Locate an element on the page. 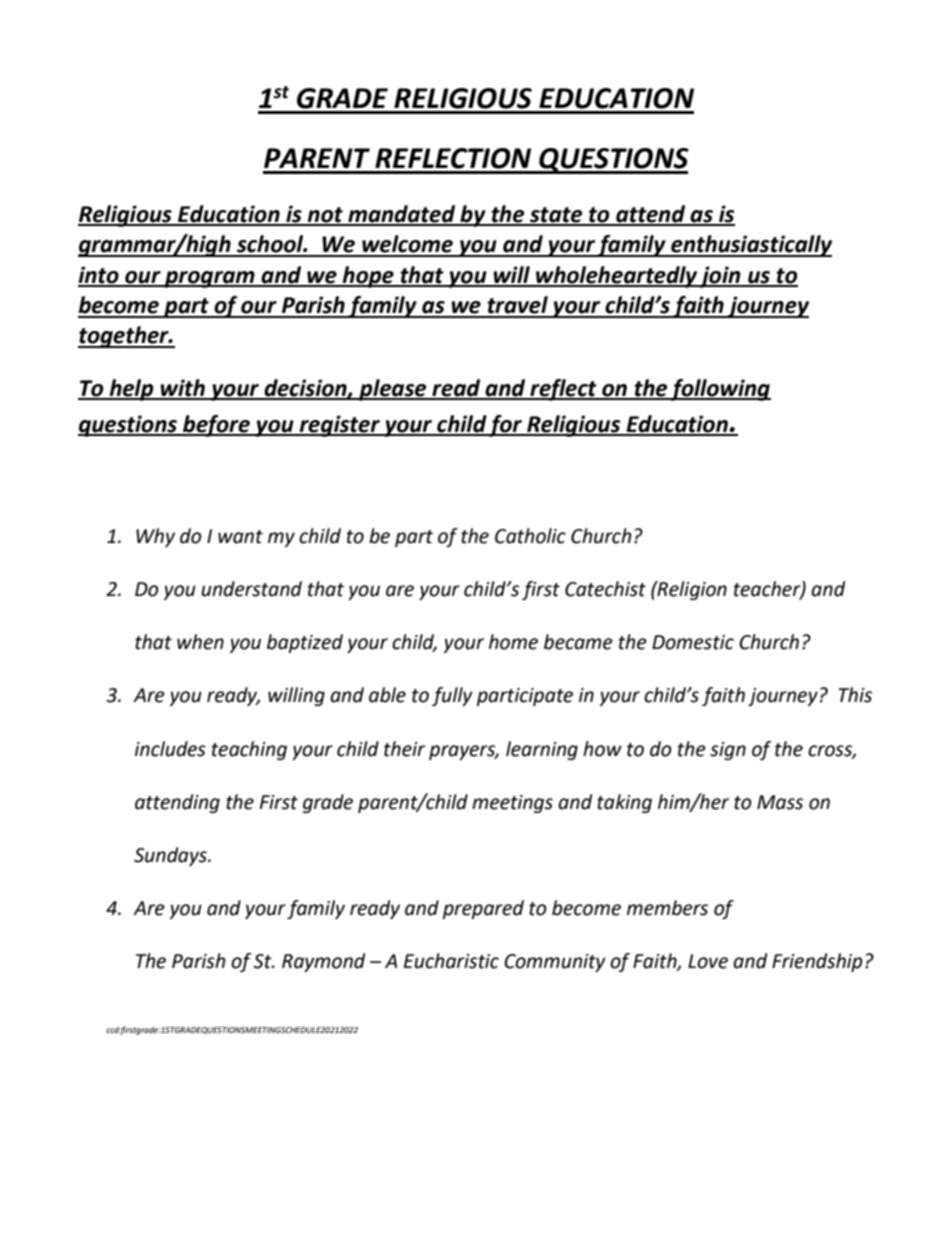 This image has height=1233, width=952. enthusiastically is located at coordinates (750, 246).
